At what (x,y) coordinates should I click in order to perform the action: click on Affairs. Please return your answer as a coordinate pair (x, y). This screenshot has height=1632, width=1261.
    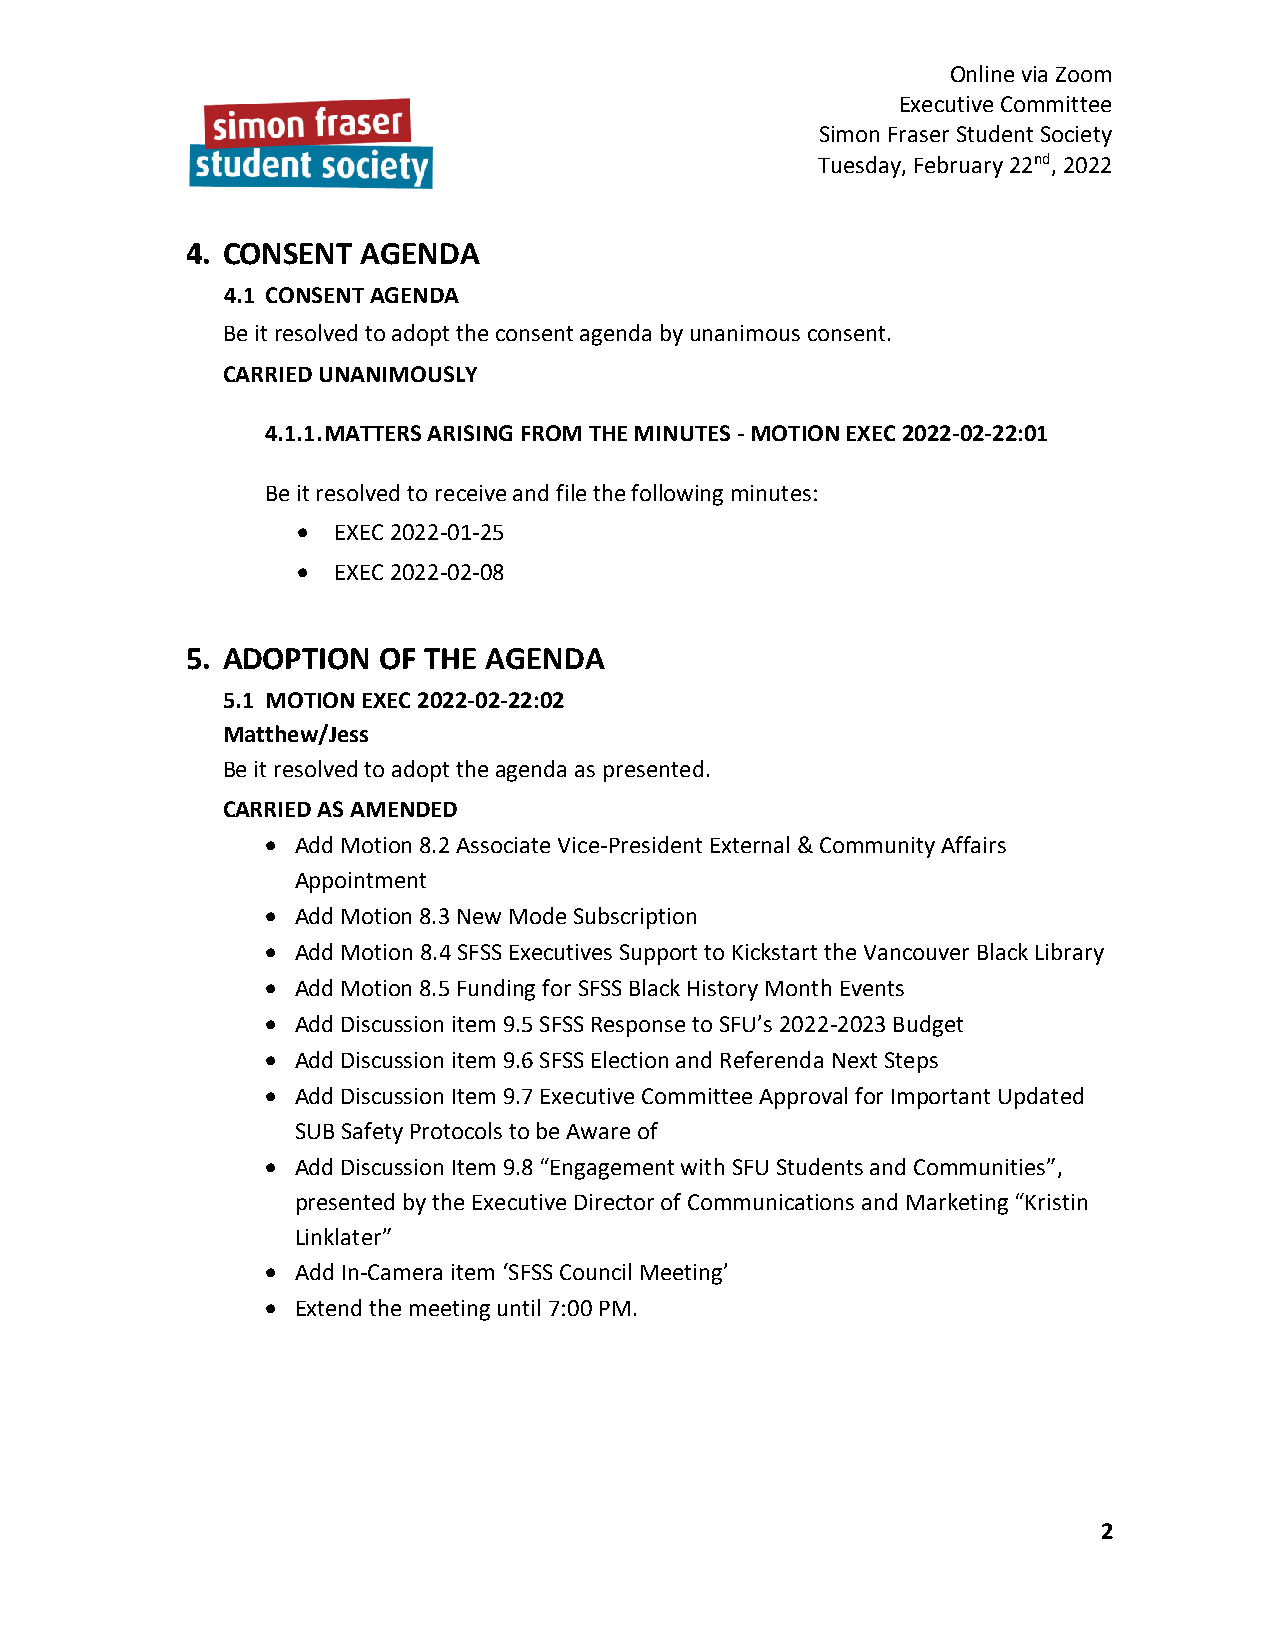
    Looking at the image, I should click on (973, 844).
